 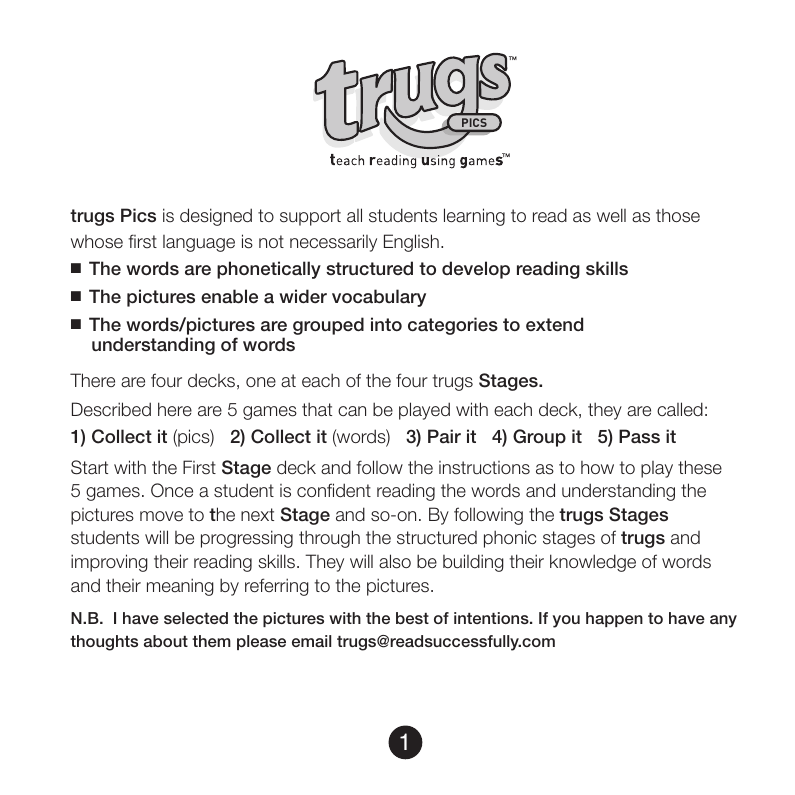 I want to click on language, so click(x=199, y=243).
